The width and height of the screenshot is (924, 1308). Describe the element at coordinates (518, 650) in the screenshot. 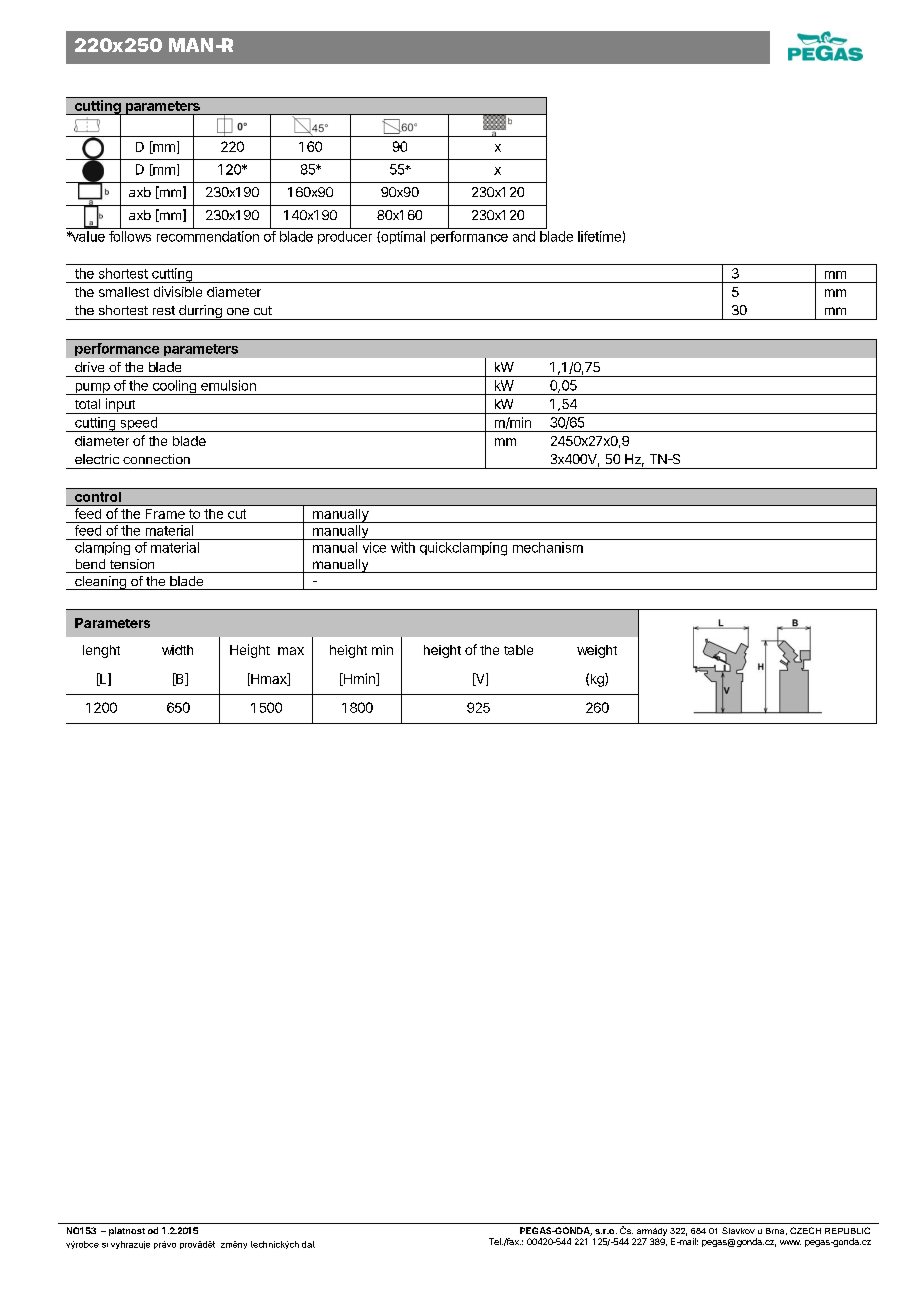

I see `table` at that location.
